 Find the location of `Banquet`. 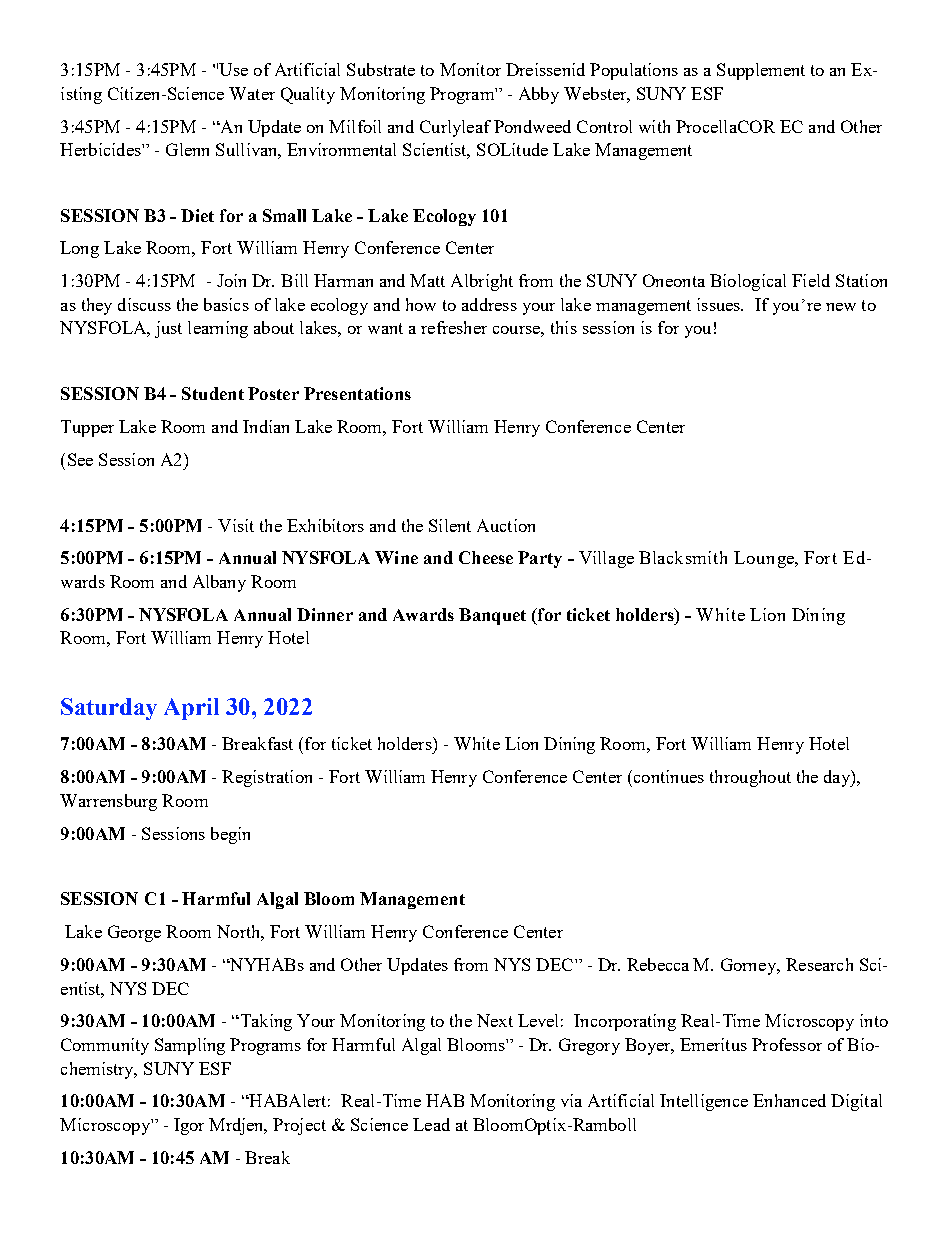

Banquet is located at coordinates (492, 616).
